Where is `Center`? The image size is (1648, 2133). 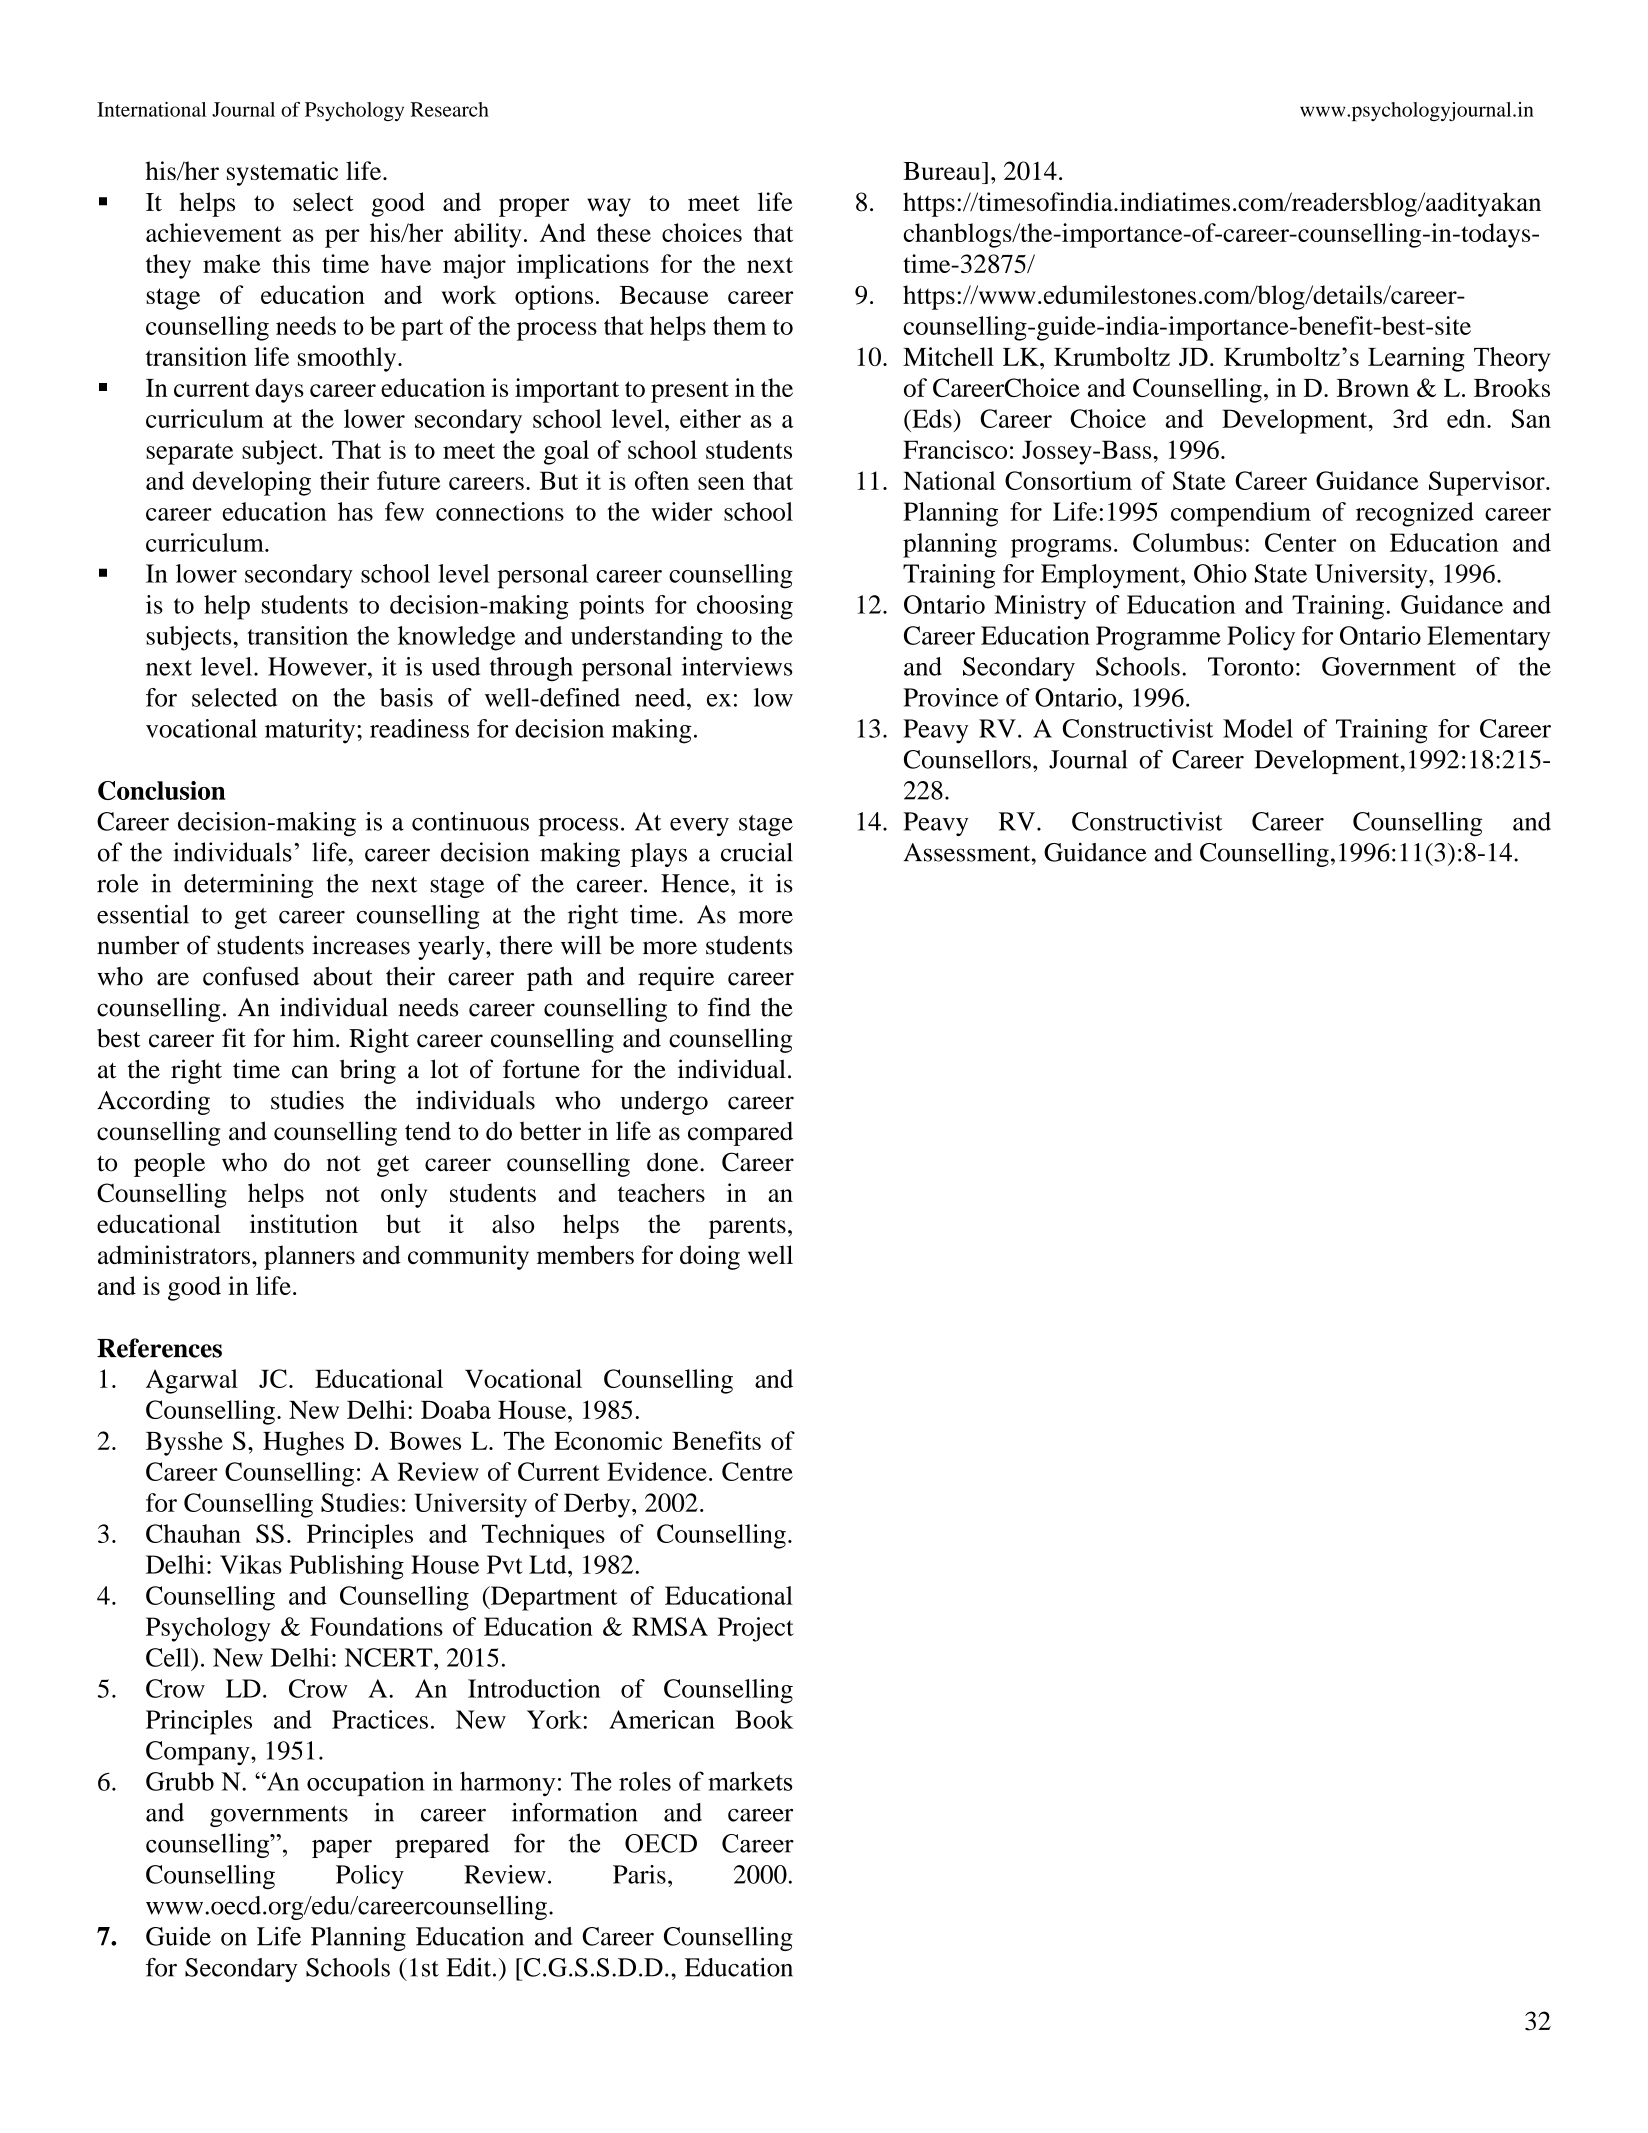 Center is located at coordinates (1300, 542).
